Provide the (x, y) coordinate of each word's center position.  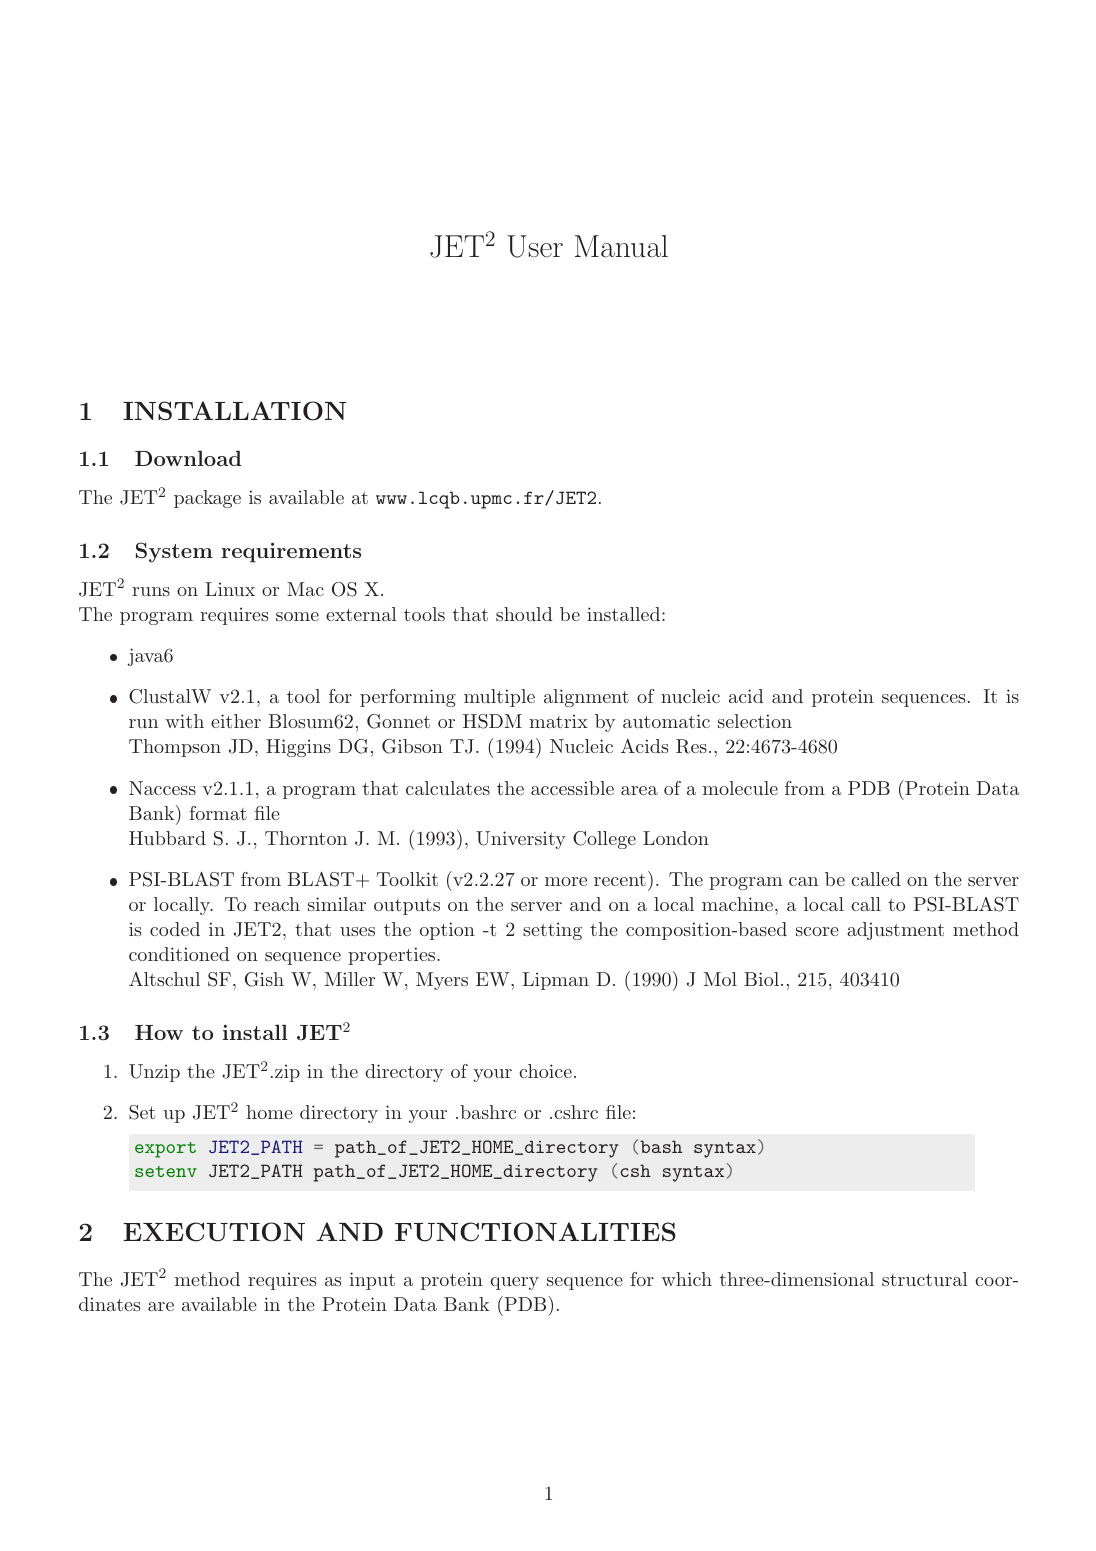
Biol (761, 979)
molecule (740, 788)
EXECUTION (214, 1232)
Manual (621, 246)
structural (925, 1279)
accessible (572, 788)
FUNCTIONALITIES (535, 1232)
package (207, 499)
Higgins (298, 748)
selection (755, 721)
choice (545, 1071)
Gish (264, 979)
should (524, 614)
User (535, 246)
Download (188, 458)
